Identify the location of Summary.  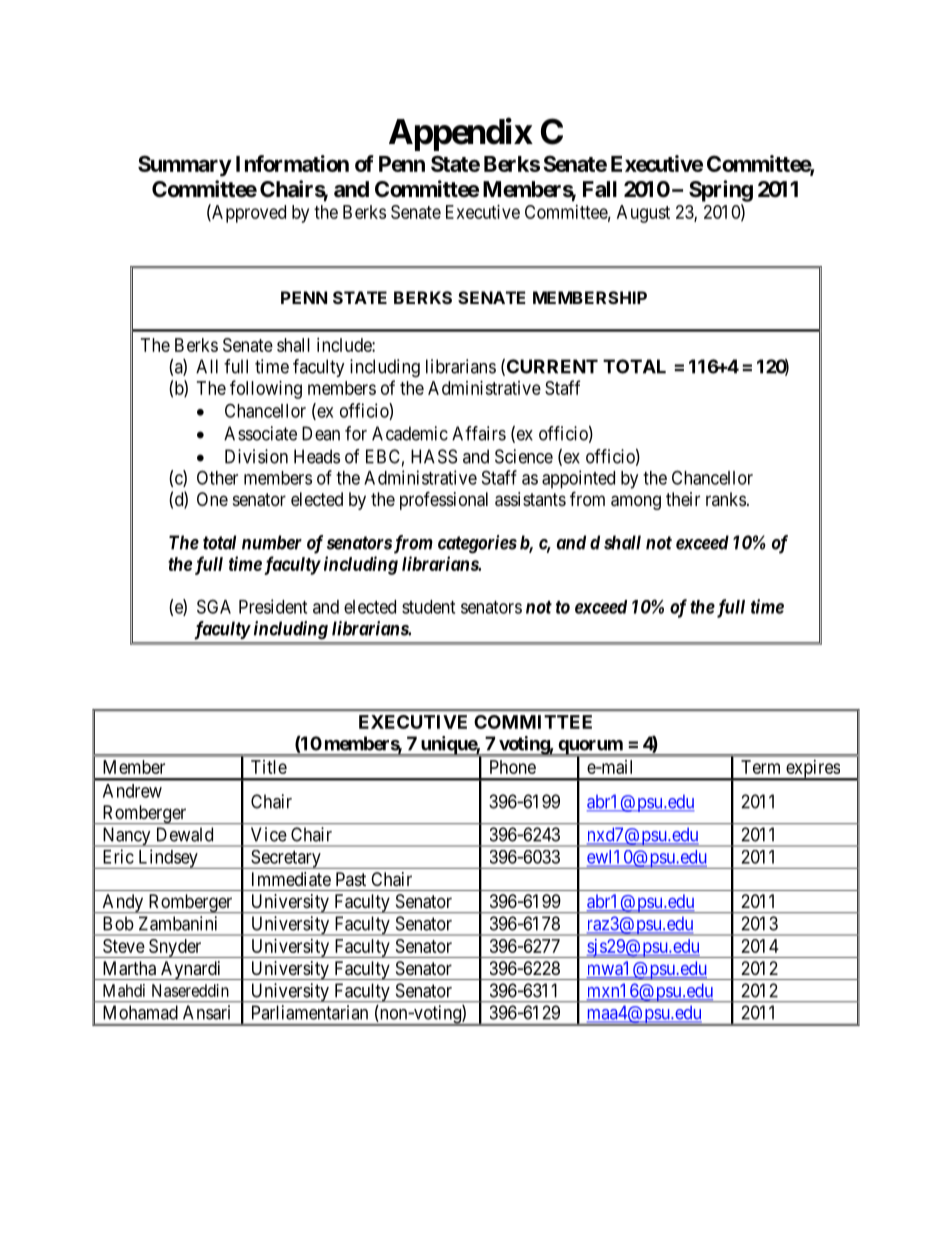
(185, 166).
